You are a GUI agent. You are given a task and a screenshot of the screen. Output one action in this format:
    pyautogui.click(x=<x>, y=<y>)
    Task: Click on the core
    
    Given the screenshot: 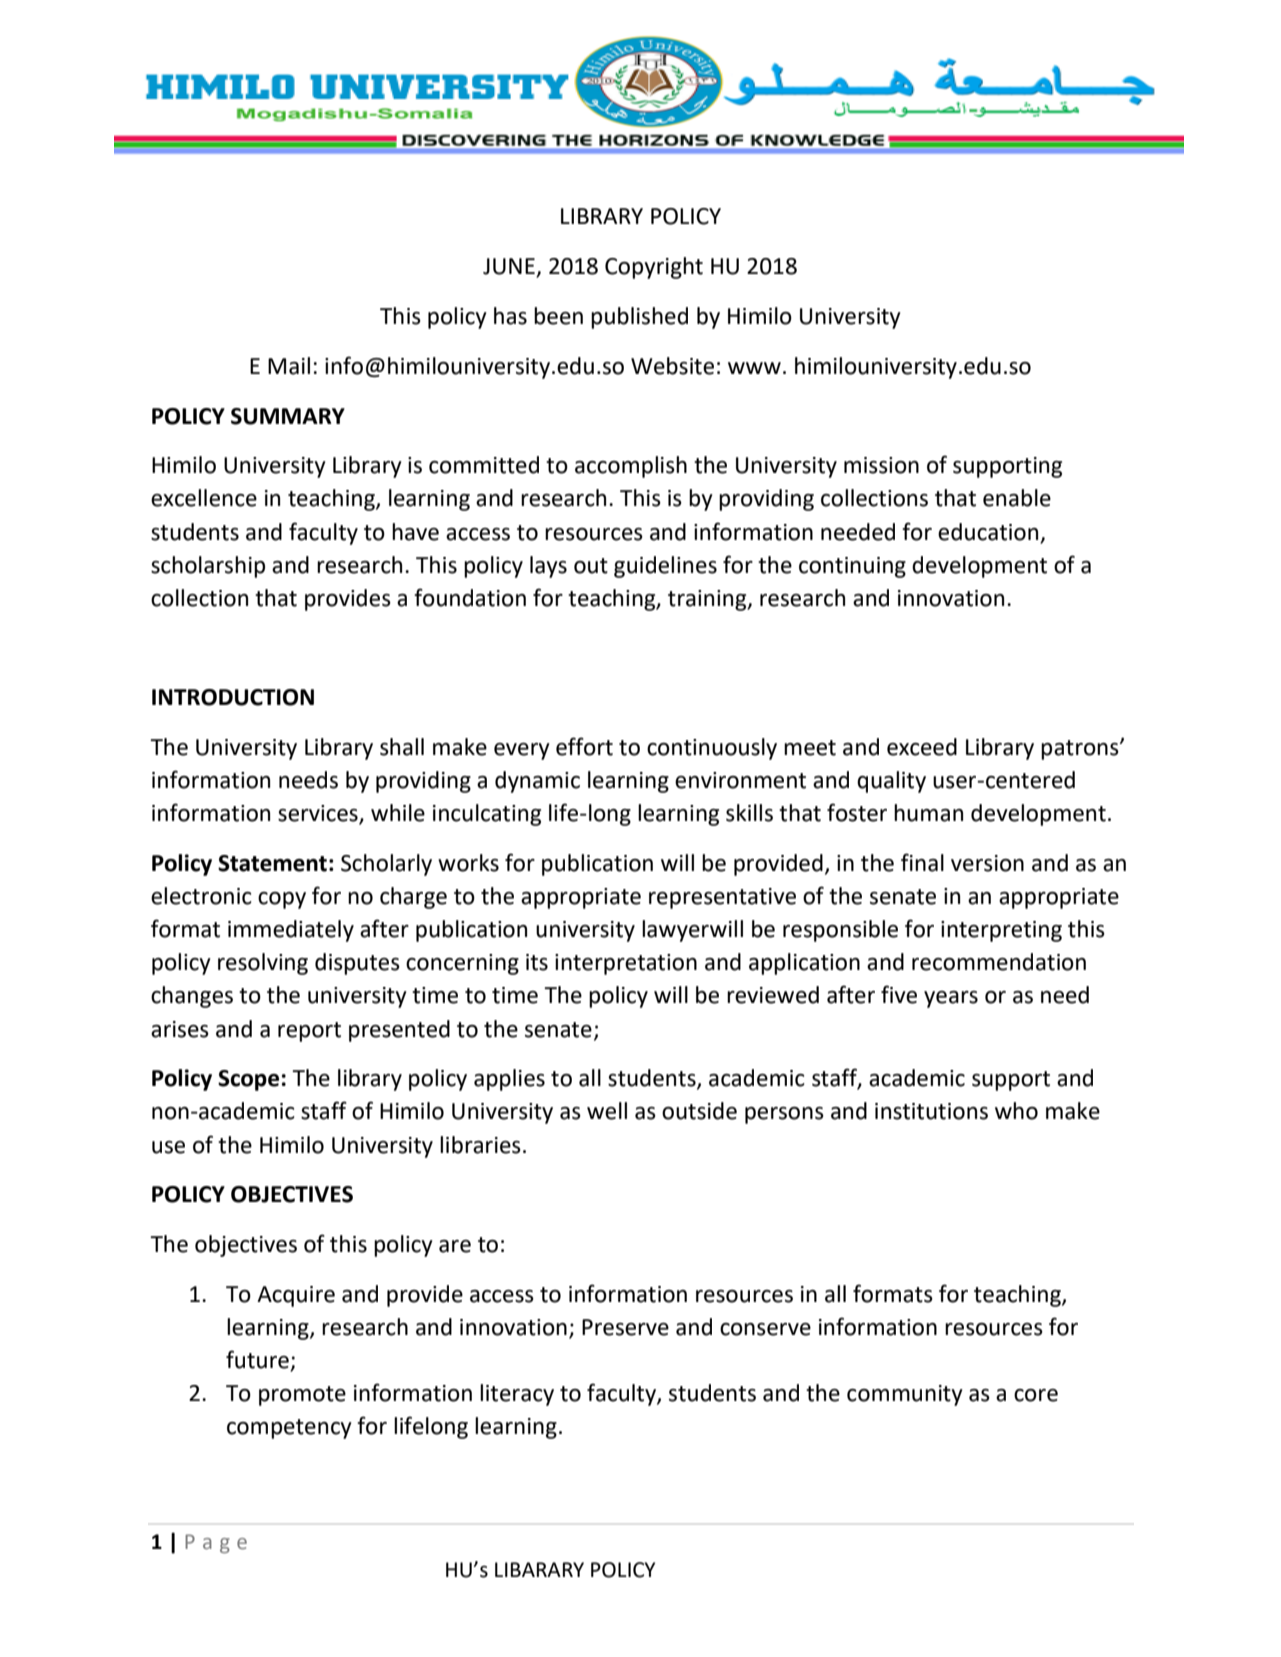 What is the action you would take?
    pyautogui.click(x=1036, y=1395)
